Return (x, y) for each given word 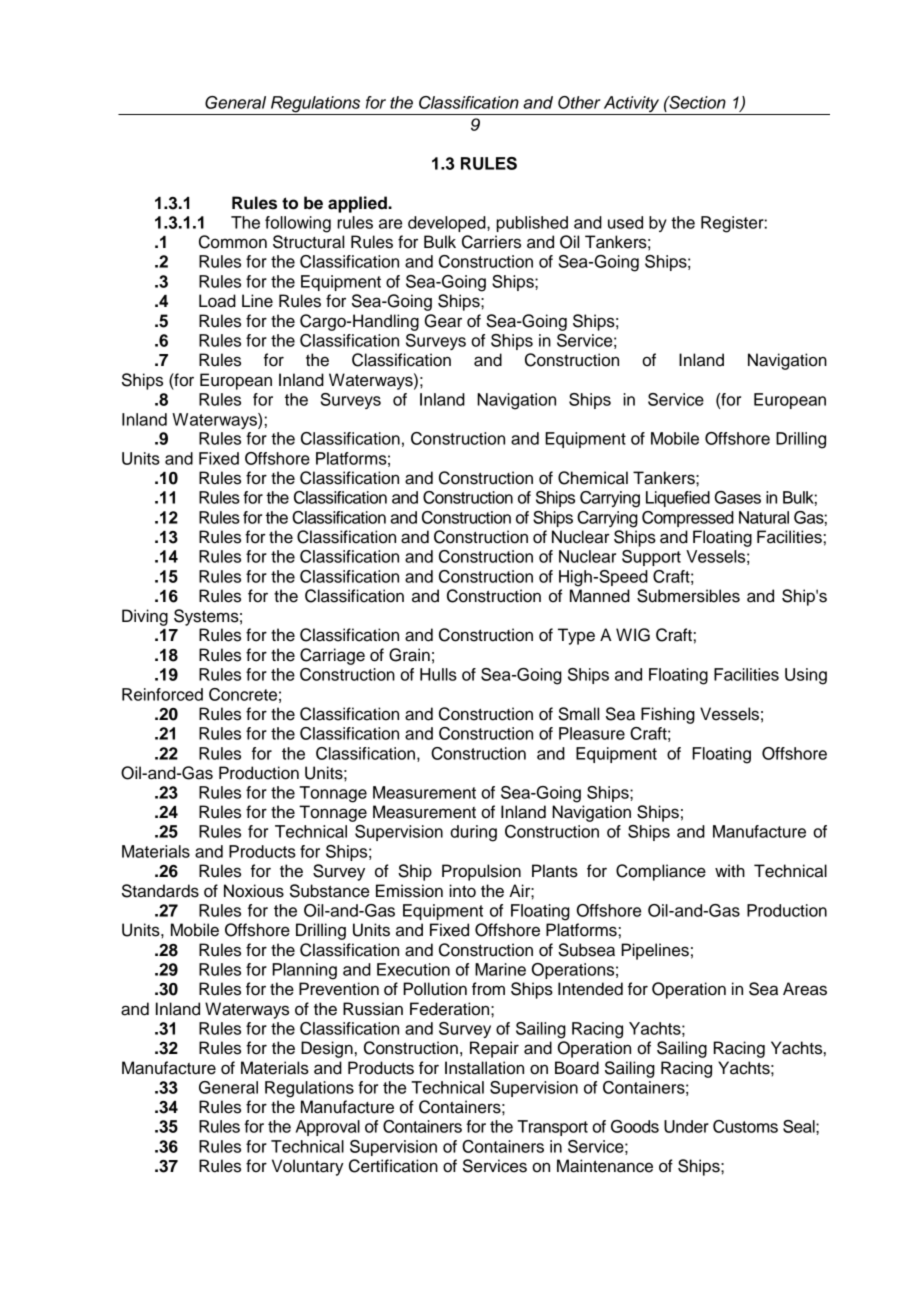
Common (233, 242)
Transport (552, 1128)
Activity (631, 105)
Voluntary (308, 1167)
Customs (745, 1126)
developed (448, 224)
